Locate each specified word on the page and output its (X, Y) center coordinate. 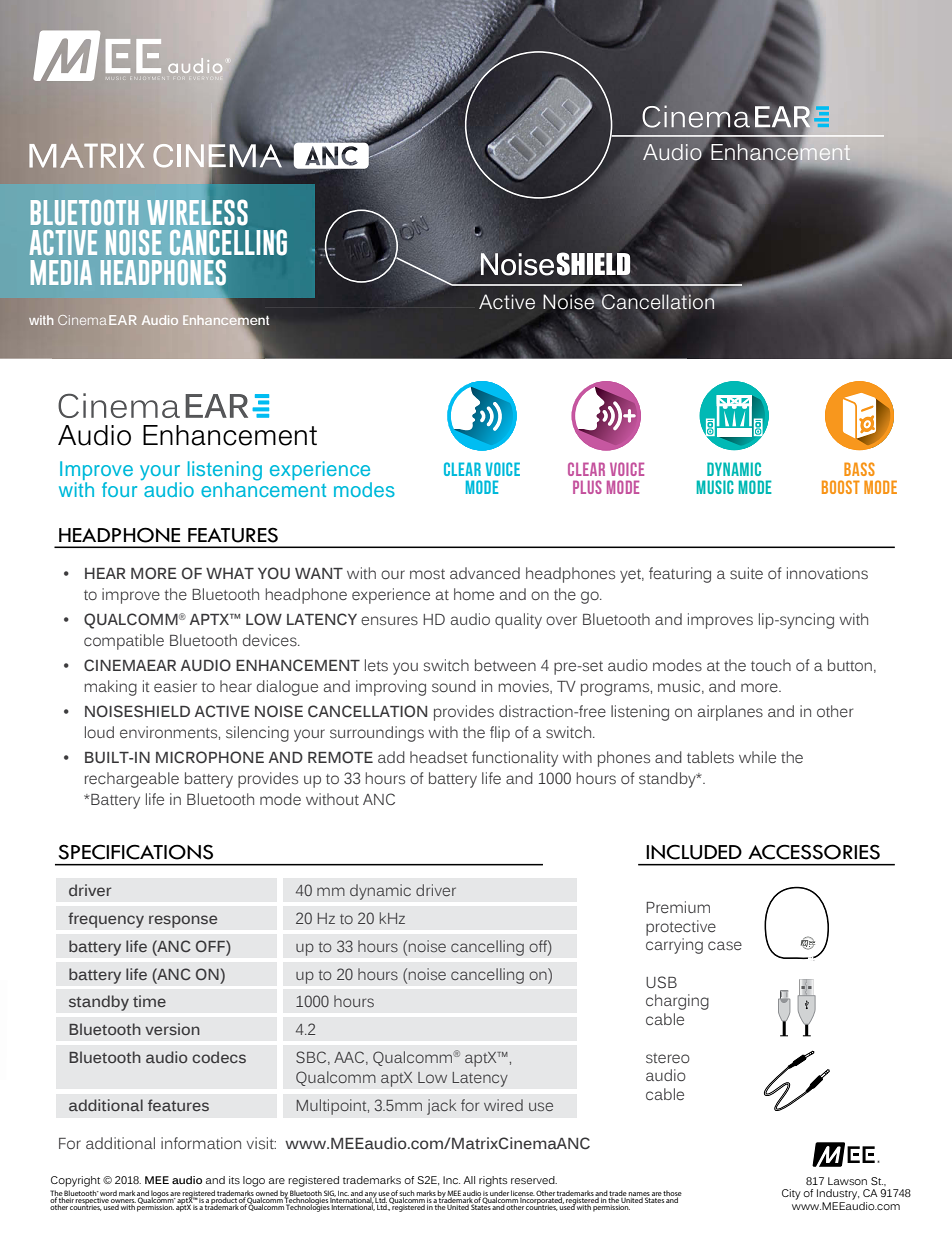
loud (99, 732)
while (757, 757)
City (791, 1194)
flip (500, 734)
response (183, 921)
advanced (485, 573)
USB (661, 982)
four (119, 489)
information (201, 1143)
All (469, 1180)
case (725, 946)
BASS (859, 469)
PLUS (587, 487)
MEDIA (61, 272)
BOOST (841, 487)
